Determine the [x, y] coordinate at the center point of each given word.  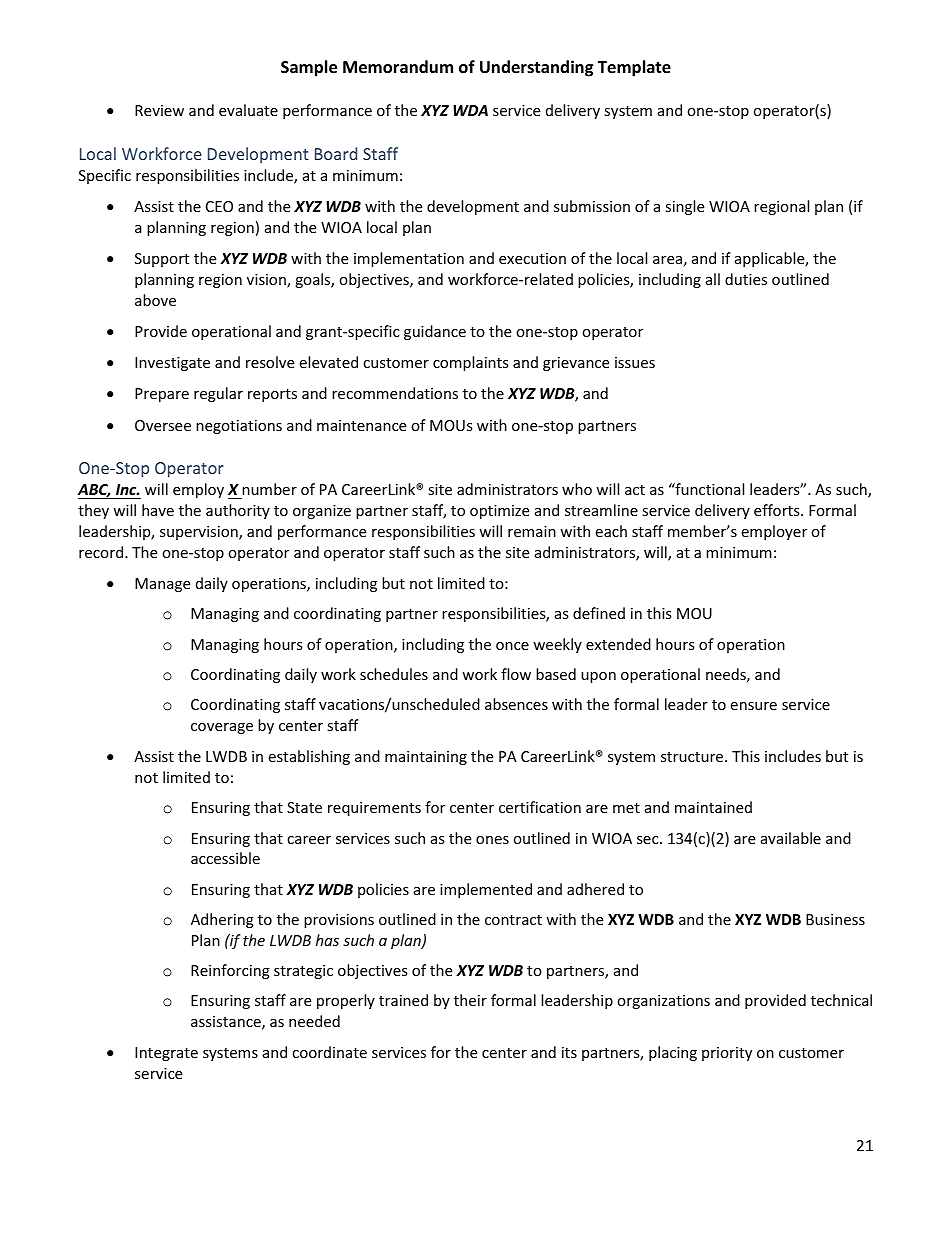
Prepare [162, 395]
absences [516, 704]
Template [634, 68]
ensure [753, 706]
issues [635, 362]
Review [159, 110]
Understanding [536, 68]
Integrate [166, 1054]
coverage [222, 728]
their [470, 1000]
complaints [471, 363]
